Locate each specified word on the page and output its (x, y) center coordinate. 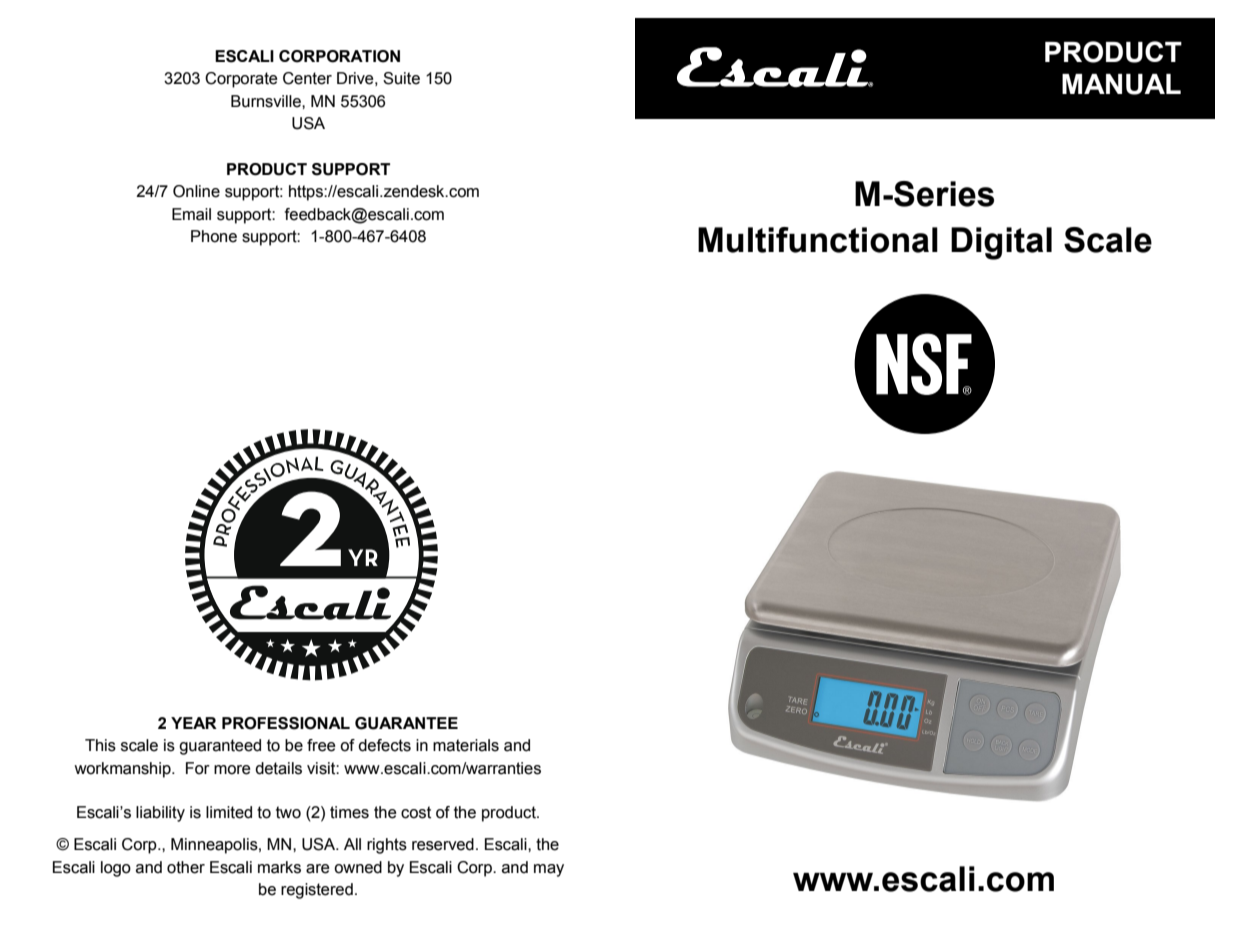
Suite (401, 78)
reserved (443, 844)
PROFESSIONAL (286, 723)
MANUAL (1121, 84)
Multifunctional (818, 240)
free (321, 745)
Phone (214, 236)
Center (307, 78)
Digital (1001, 243)
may (549, 870)
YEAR (194, 723)
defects (384, 745)
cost (416, 812)
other (186, 867)
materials (466, 745)
